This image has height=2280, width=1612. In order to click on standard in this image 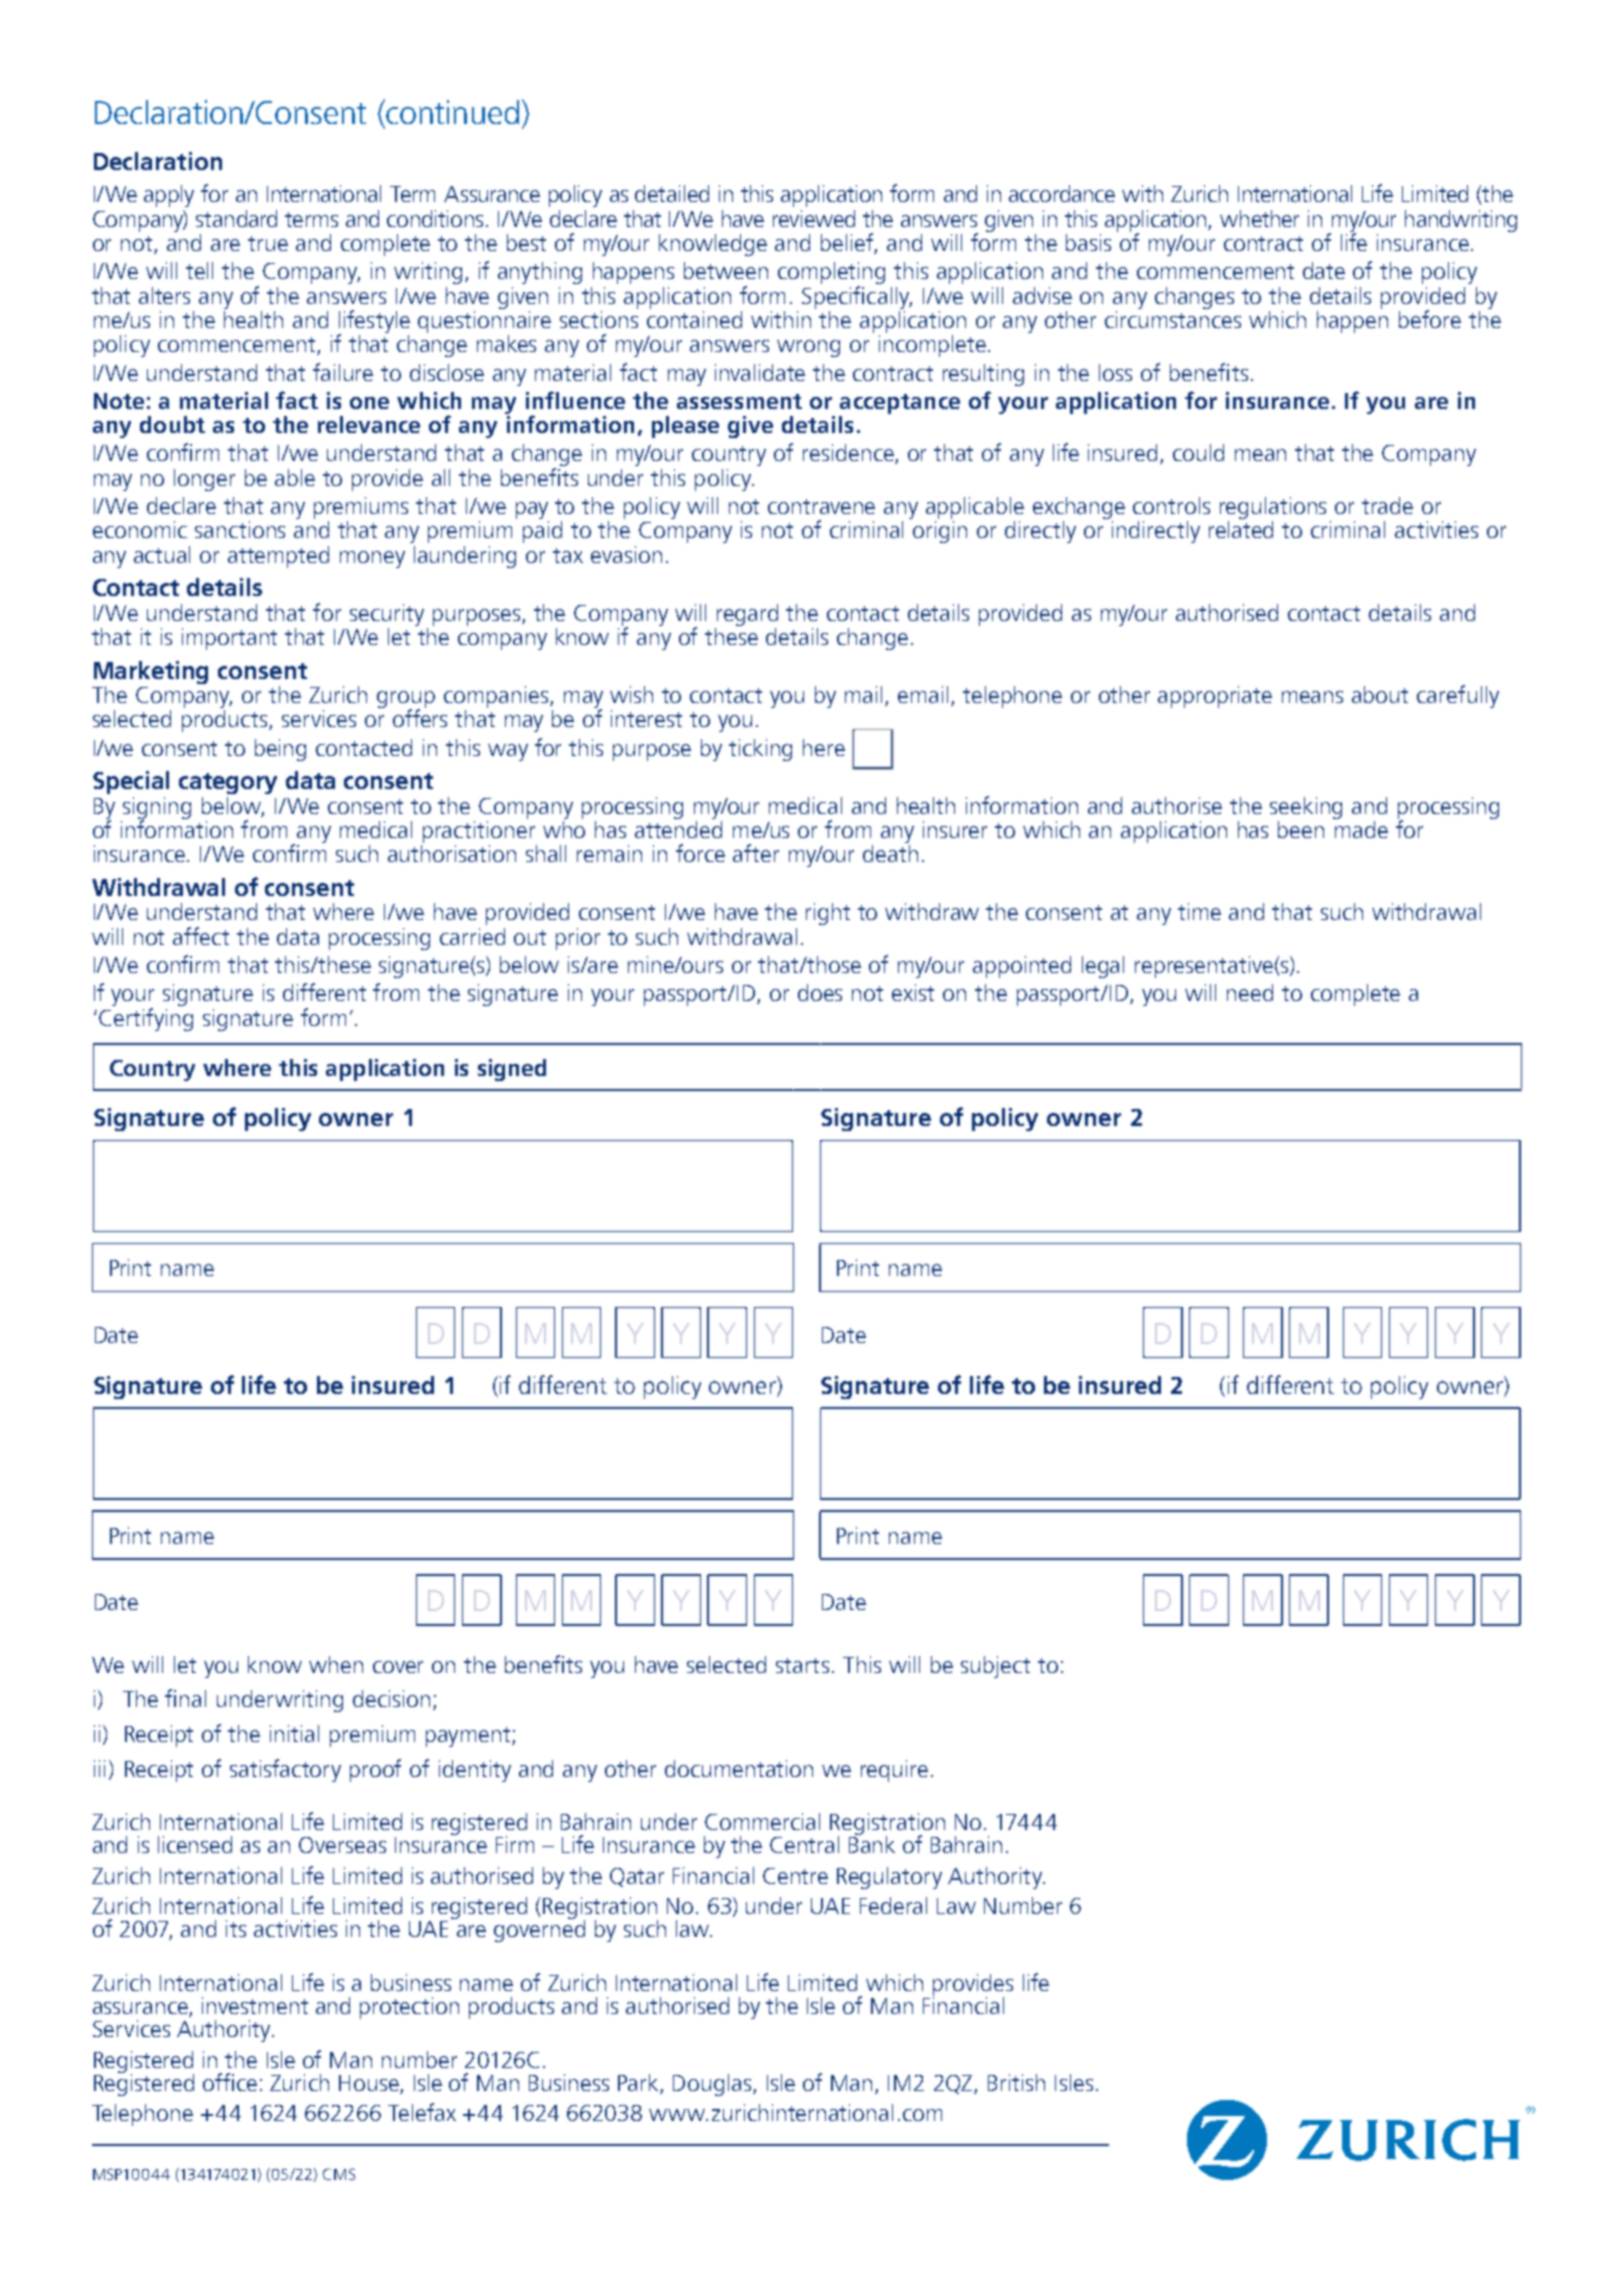, I will do `click(236, 218)`.
